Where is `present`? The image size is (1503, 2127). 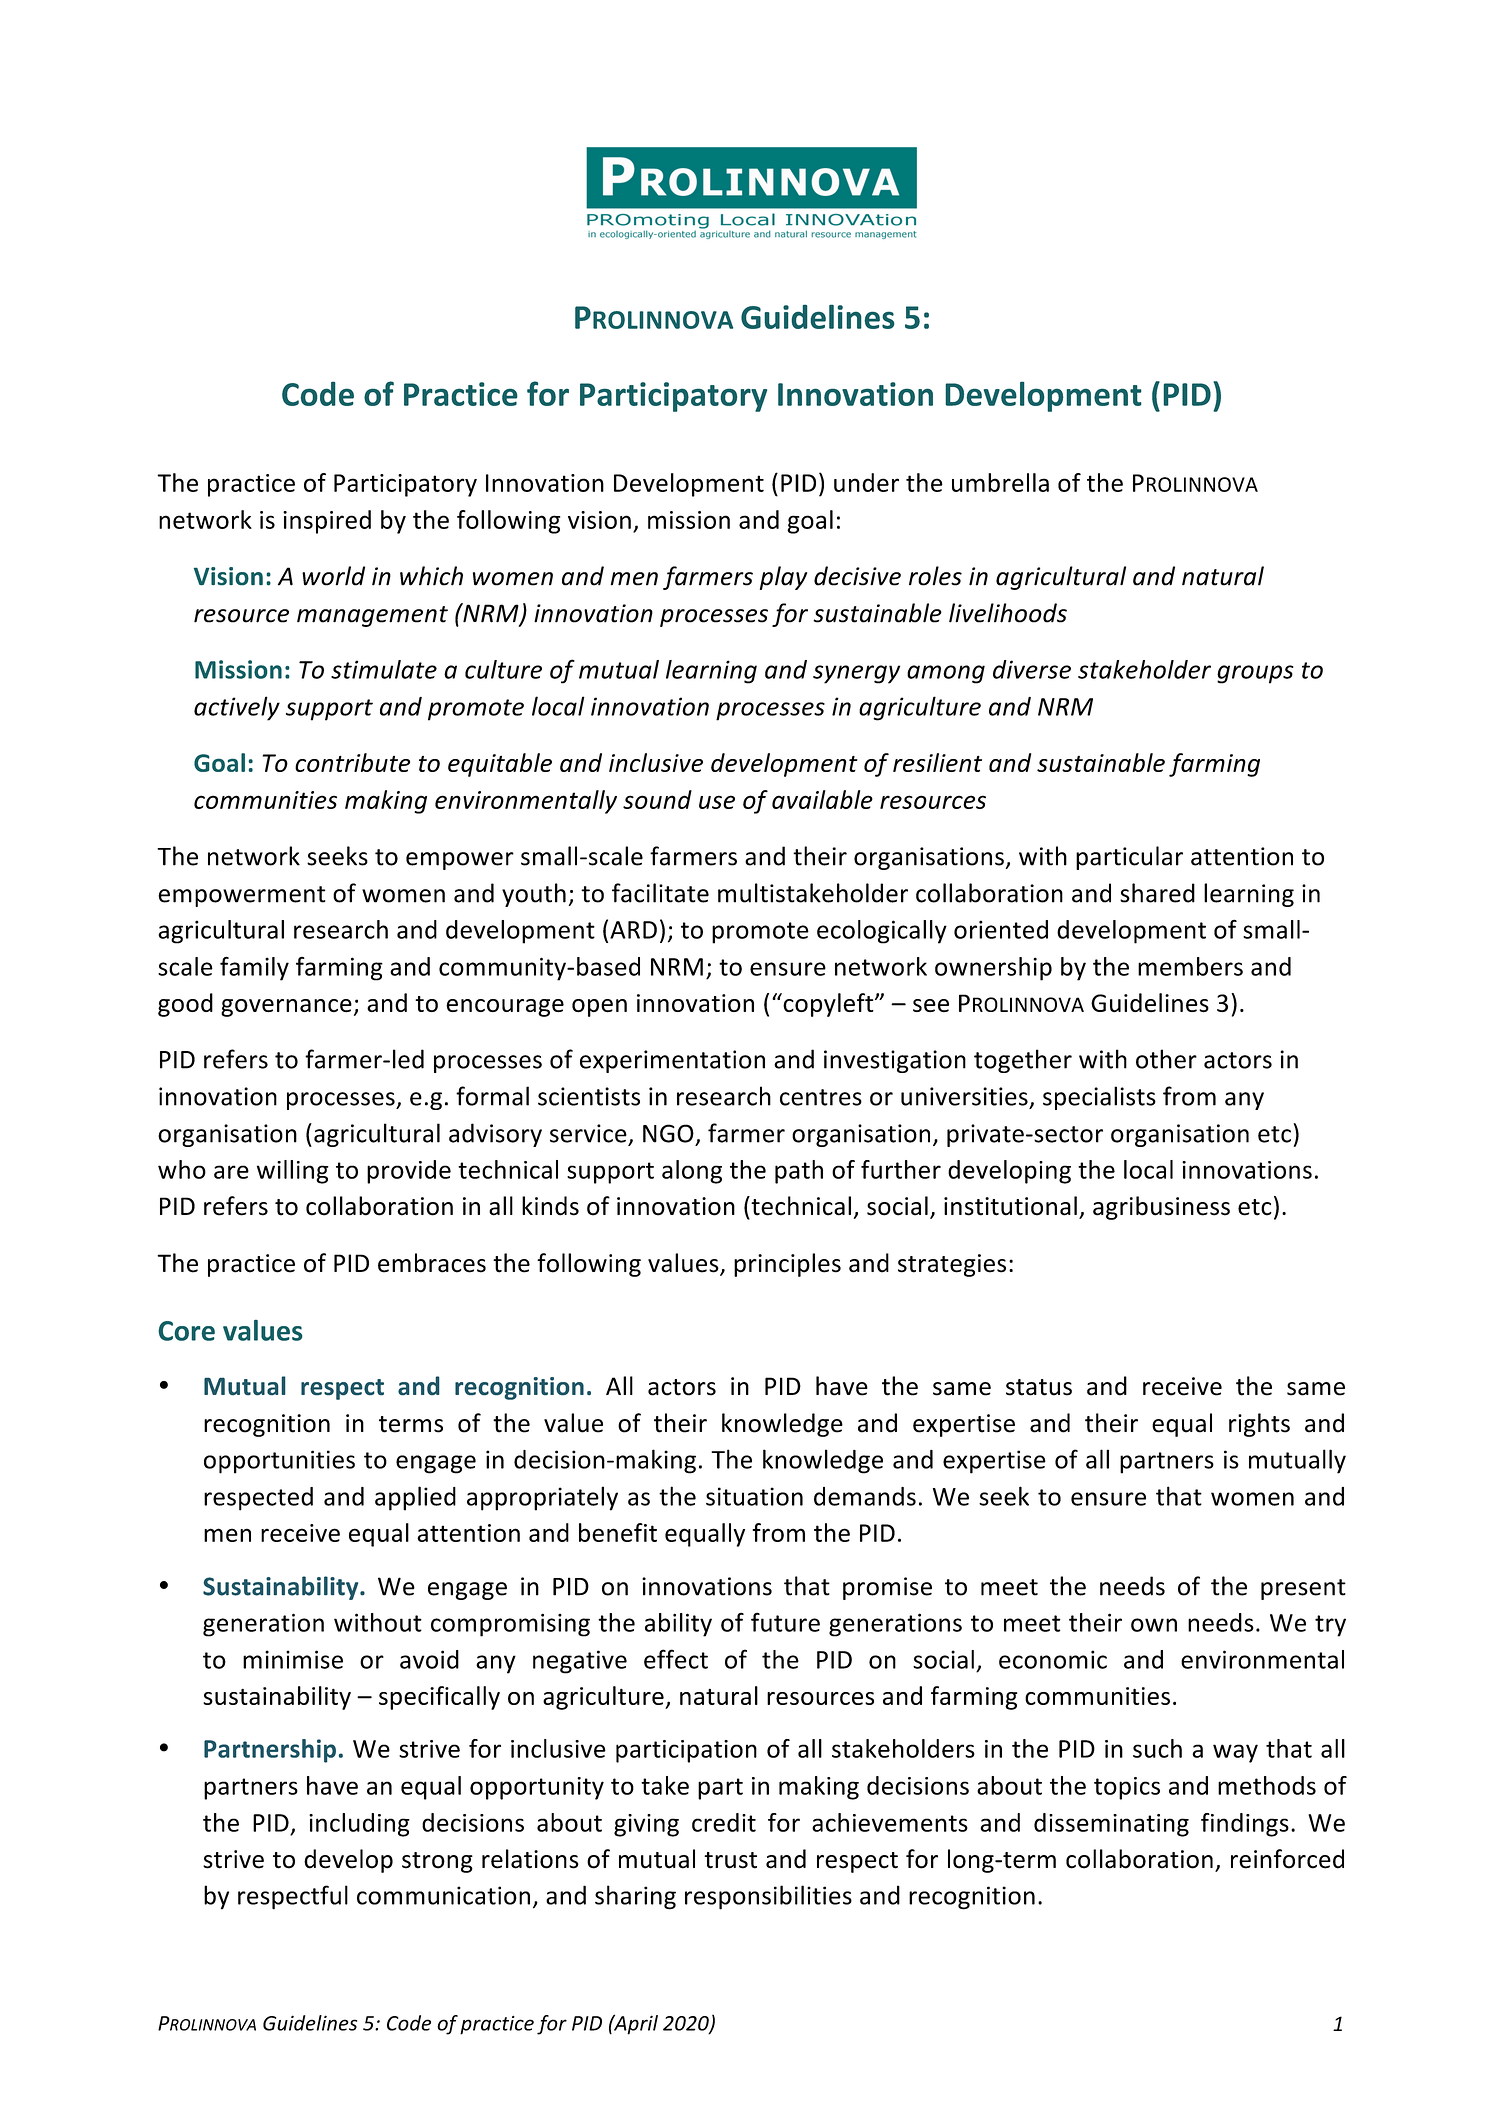
present is located at coordinates (1303, 1589).
